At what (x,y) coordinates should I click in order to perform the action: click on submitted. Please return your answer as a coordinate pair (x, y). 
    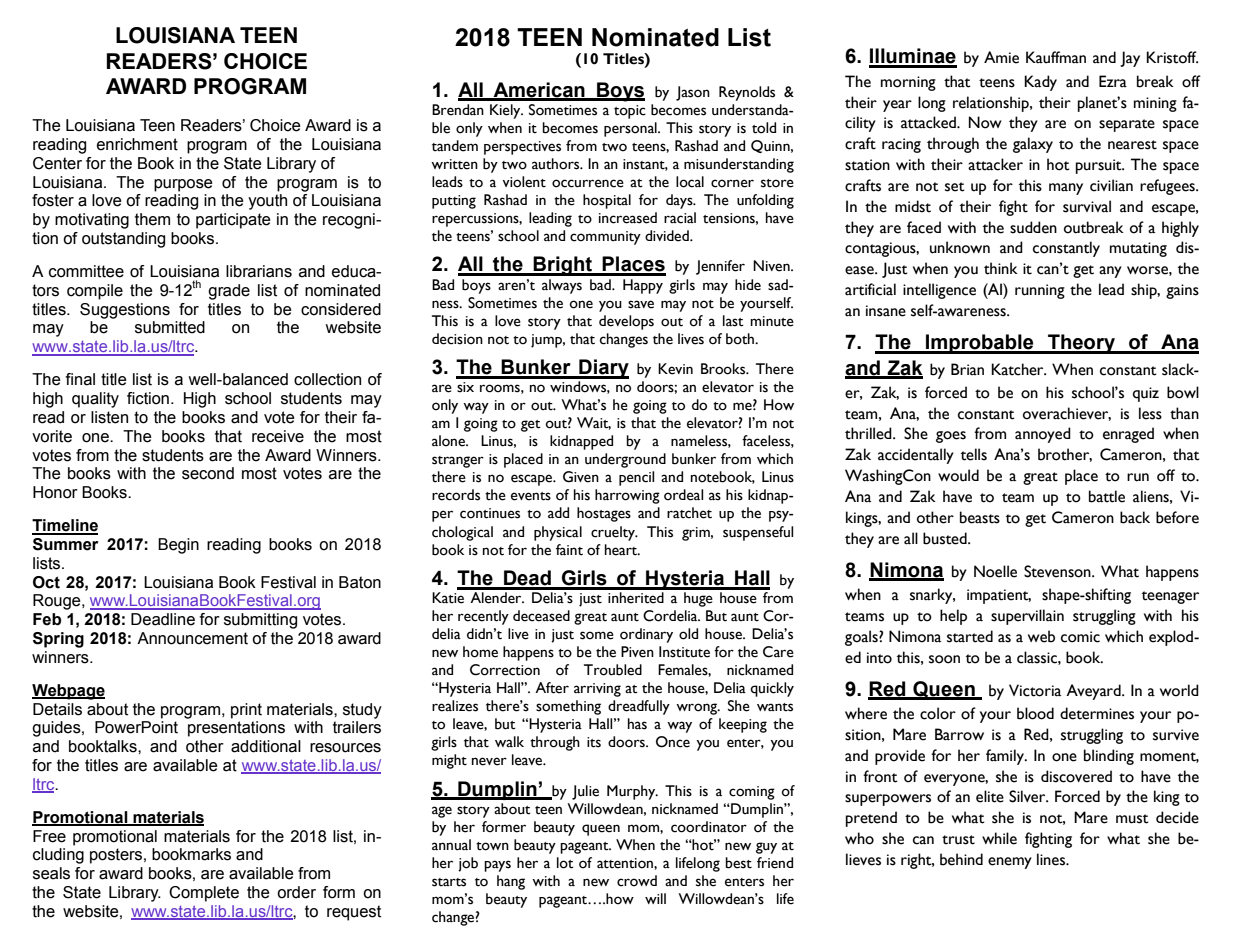
    Looking at the image, I should click on (170, 327).
